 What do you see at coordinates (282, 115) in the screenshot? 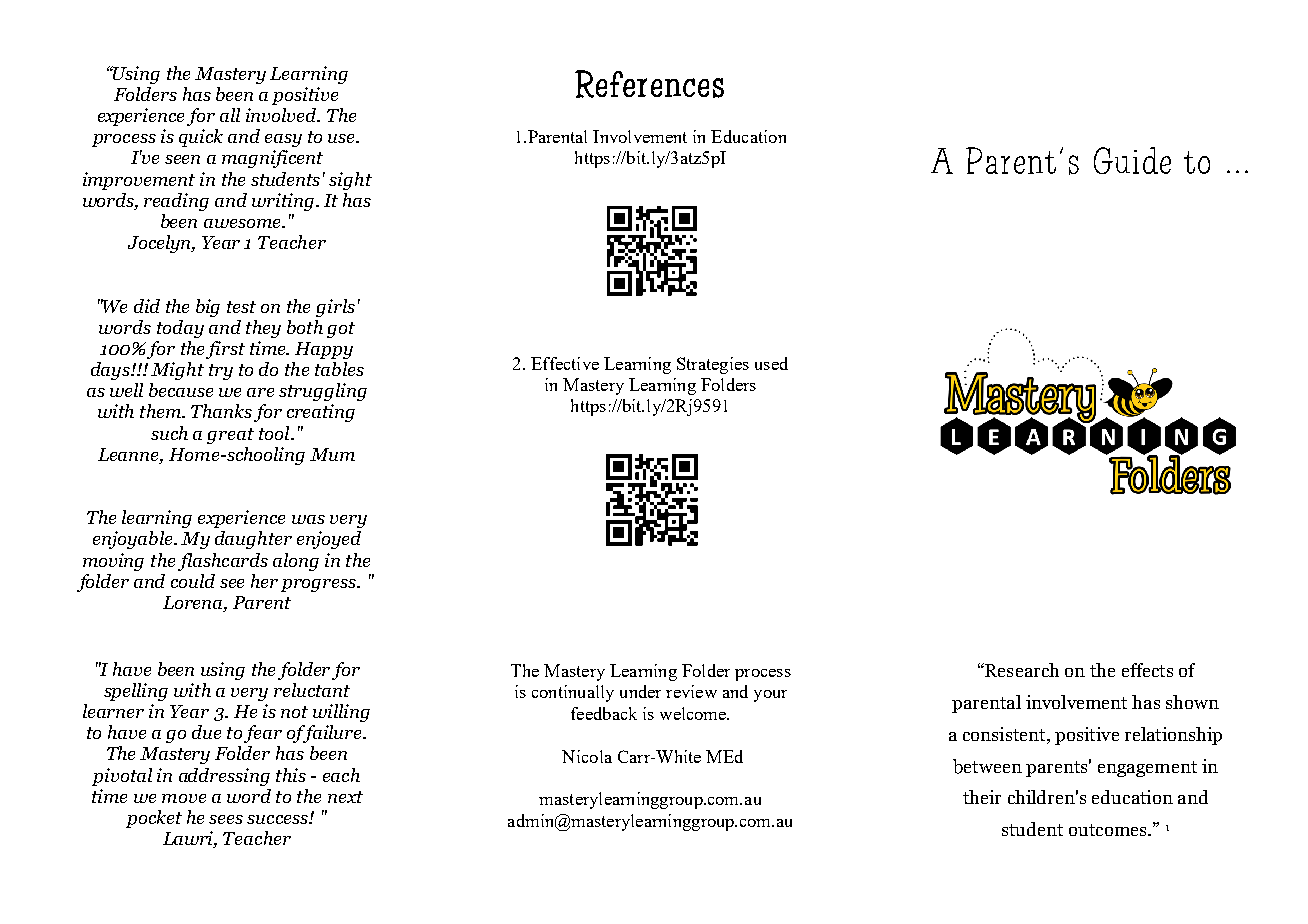
I see `involved` at bounding box center [282, 115].
